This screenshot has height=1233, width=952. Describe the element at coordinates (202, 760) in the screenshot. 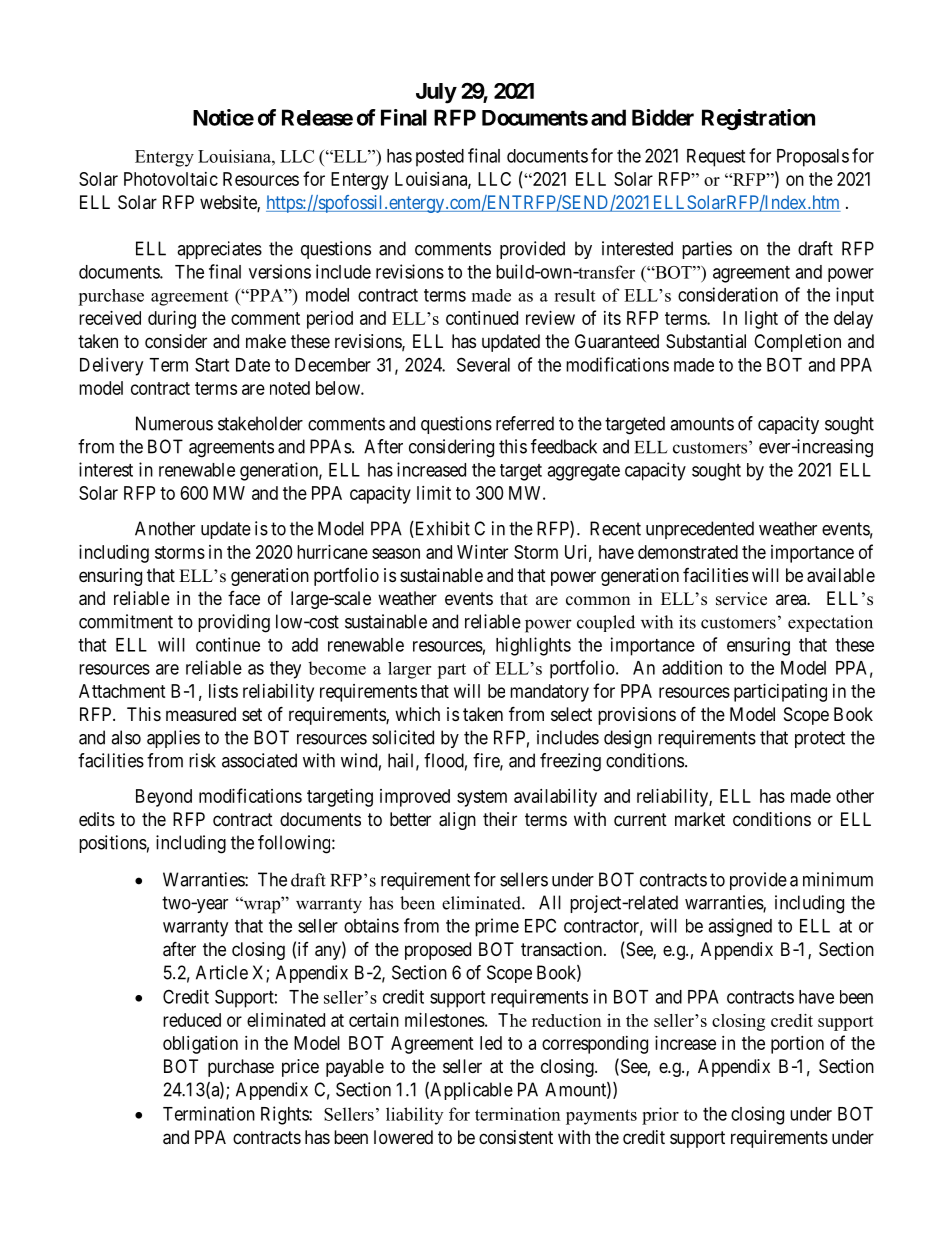

I see `risk` at that location.
